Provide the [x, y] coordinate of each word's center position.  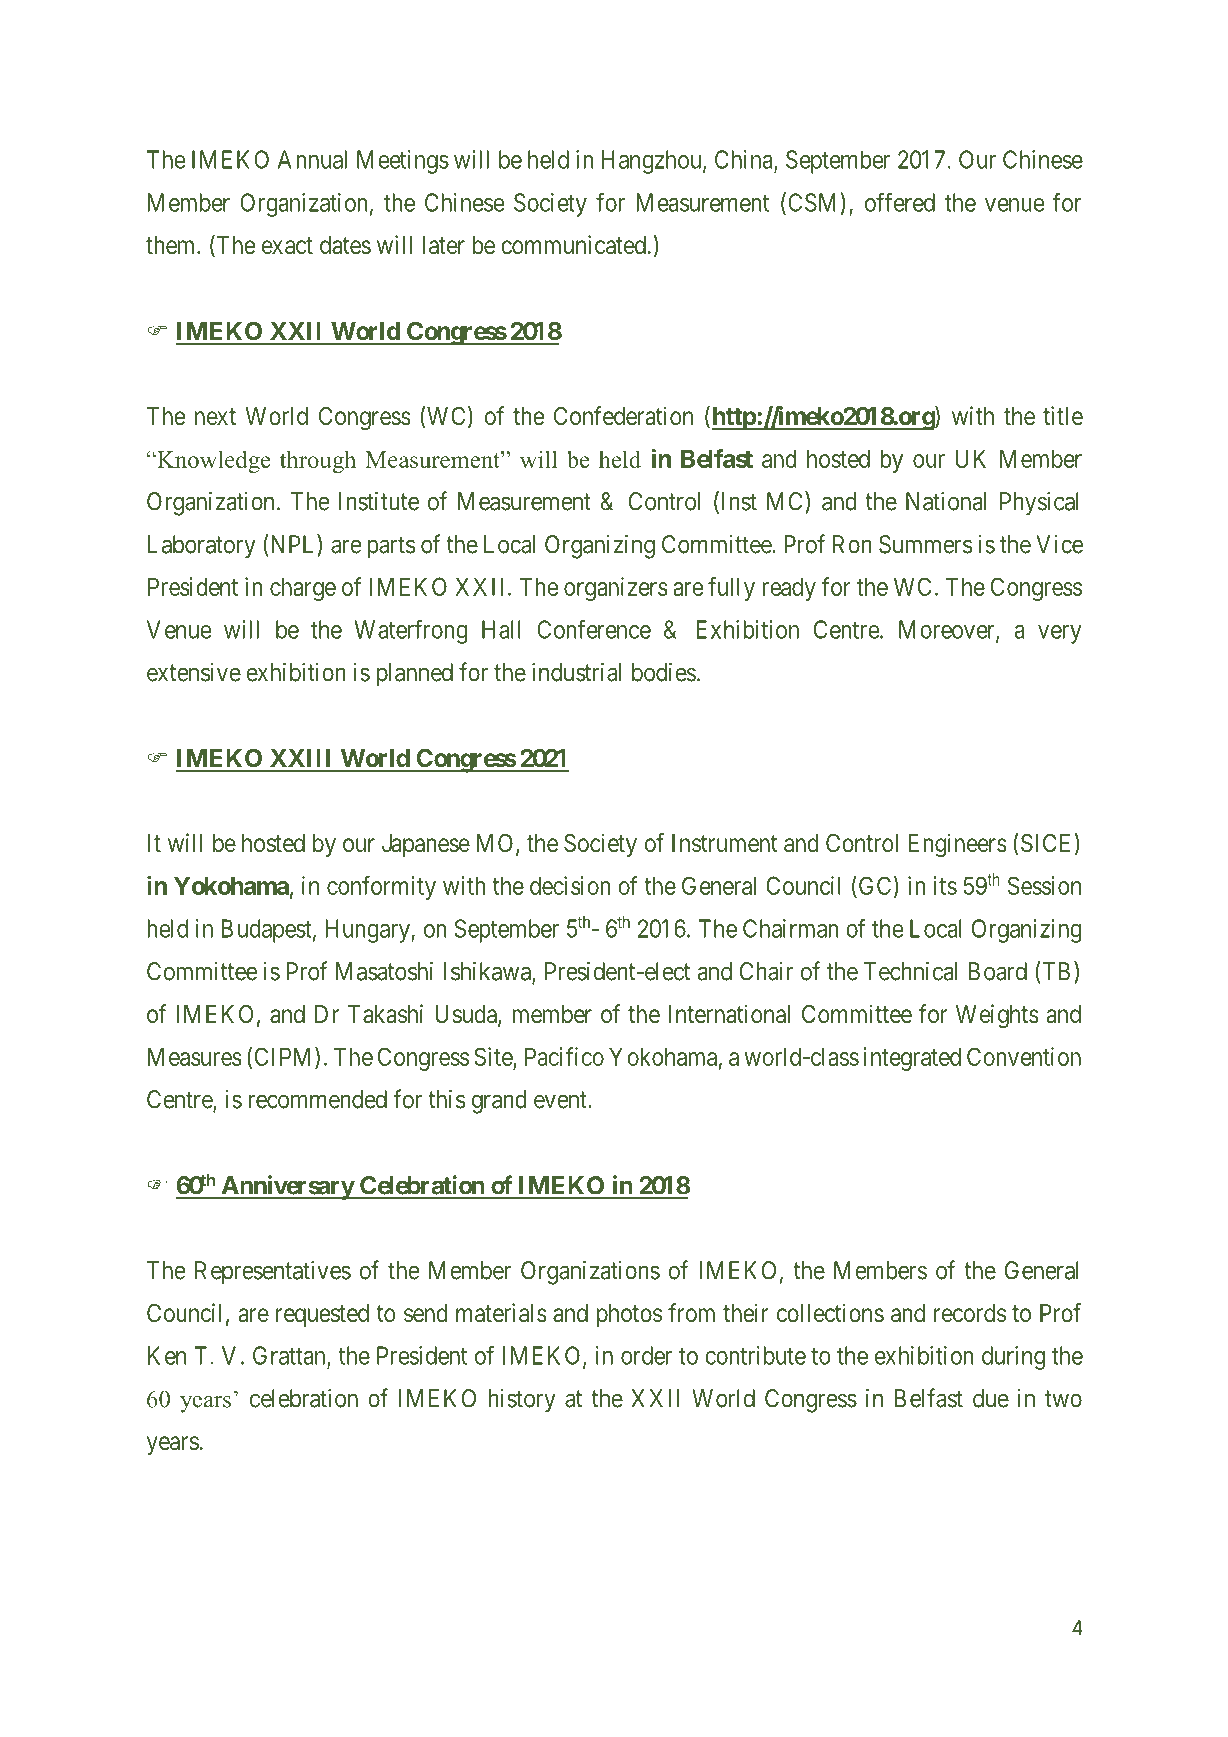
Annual [312, 159]
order [646, 1355]
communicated [573, 245]
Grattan [290, 1356]
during [1013, 1358]
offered [900, 202]
